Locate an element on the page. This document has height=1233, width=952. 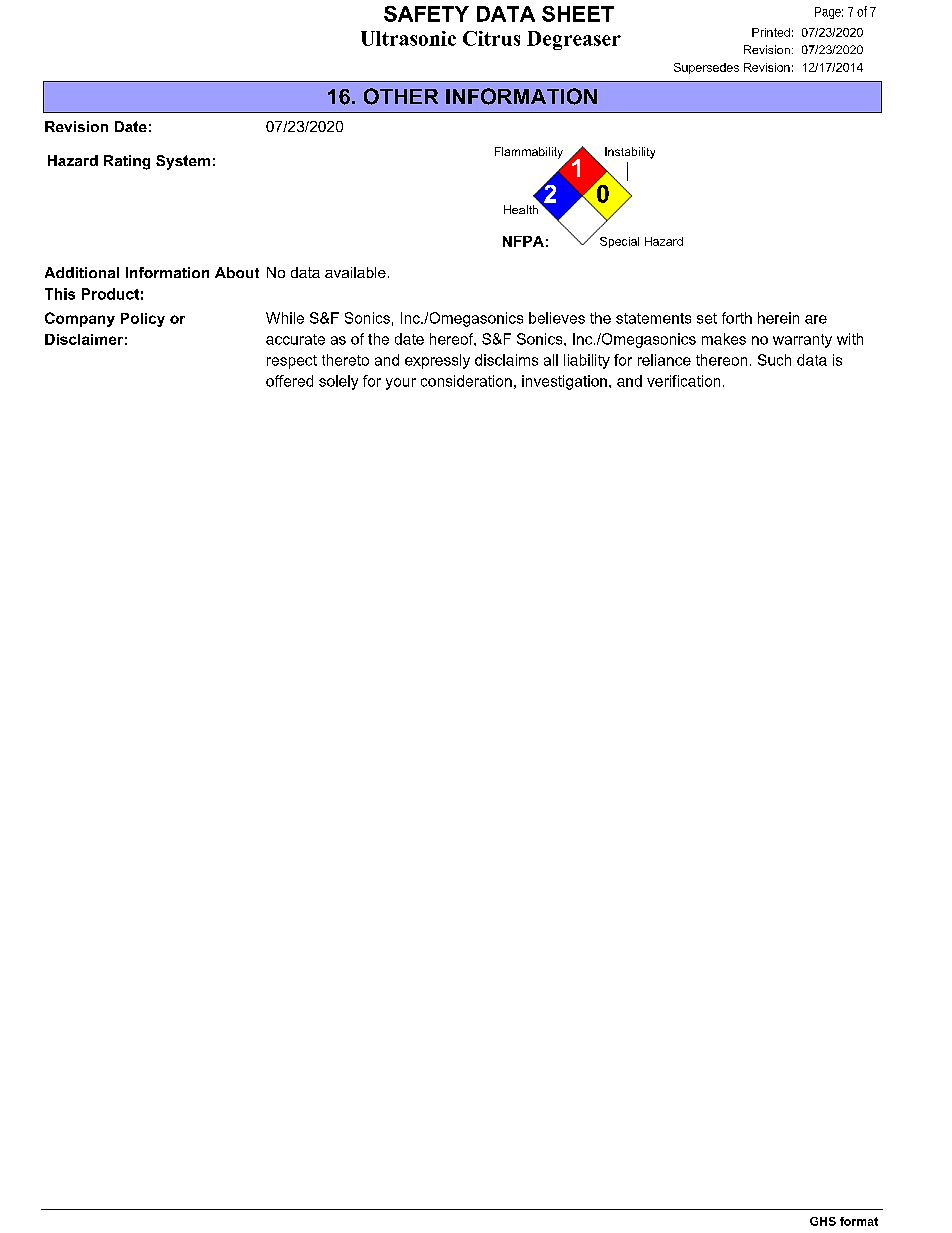
investigation is located at coordinates (564, 382).
